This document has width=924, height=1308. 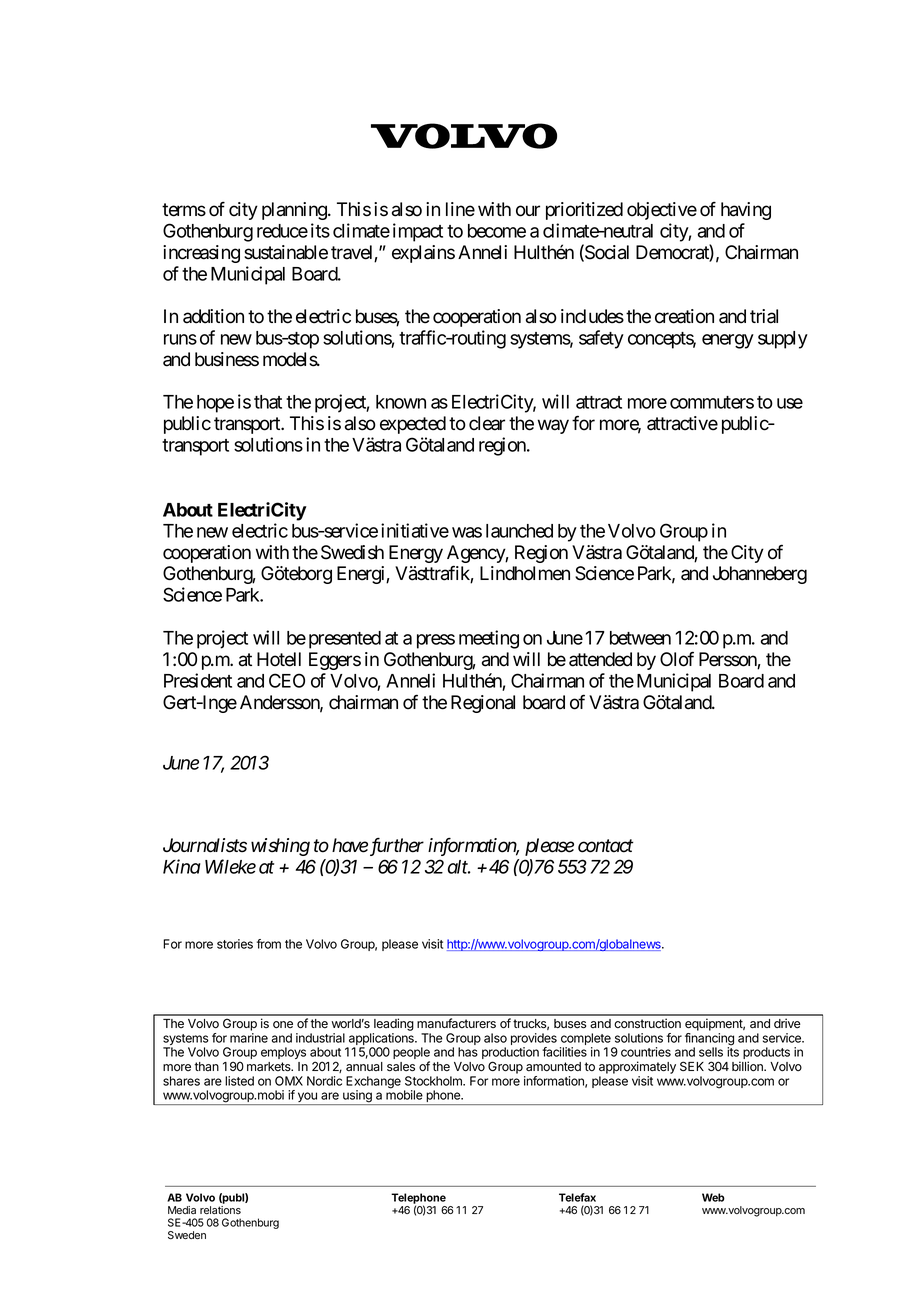 I want to click on sustainable, so click(x=286, y=252).
